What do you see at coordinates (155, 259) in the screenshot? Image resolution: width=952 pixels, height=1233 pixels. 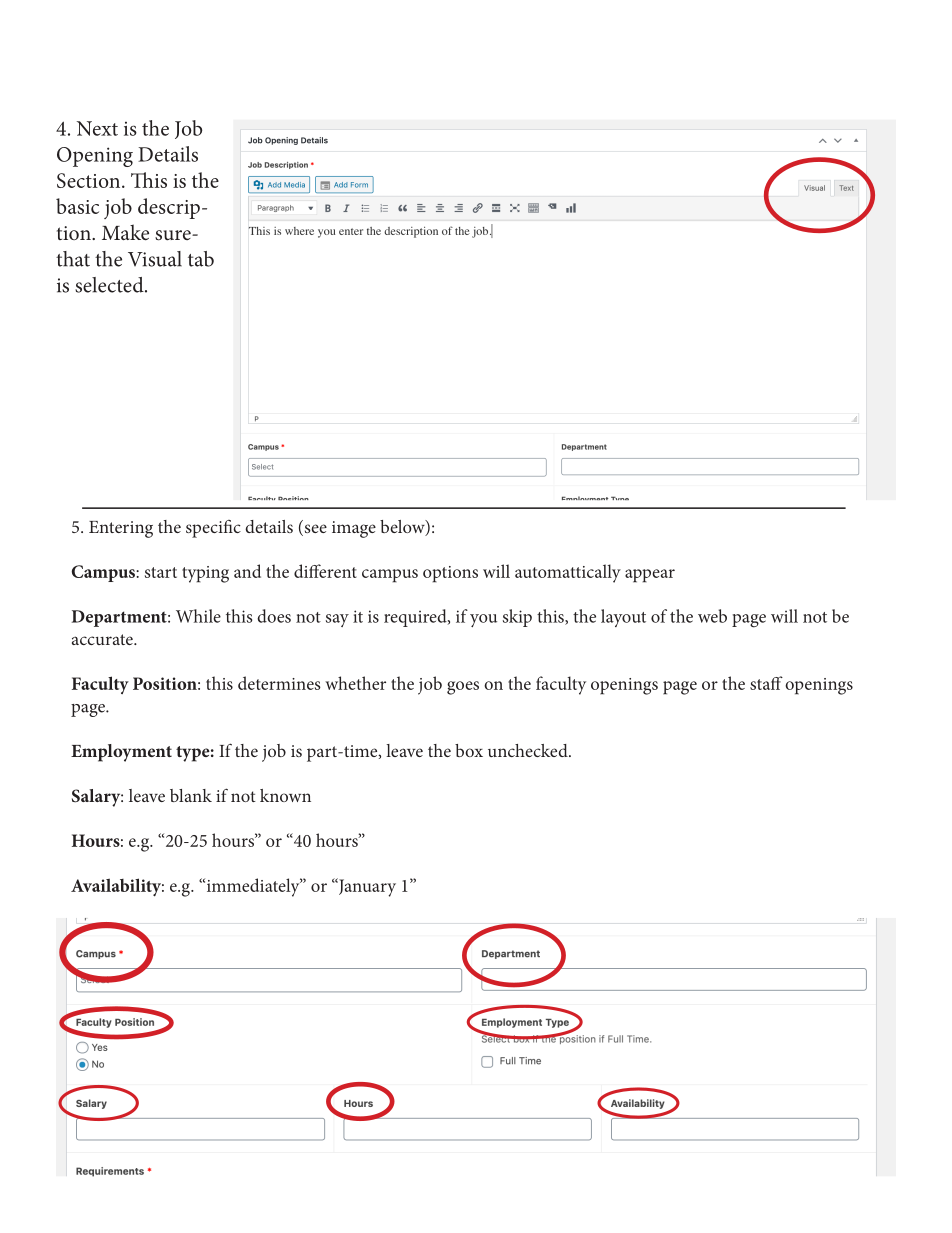 I see `Visual` at bounding box center [155, 259].
